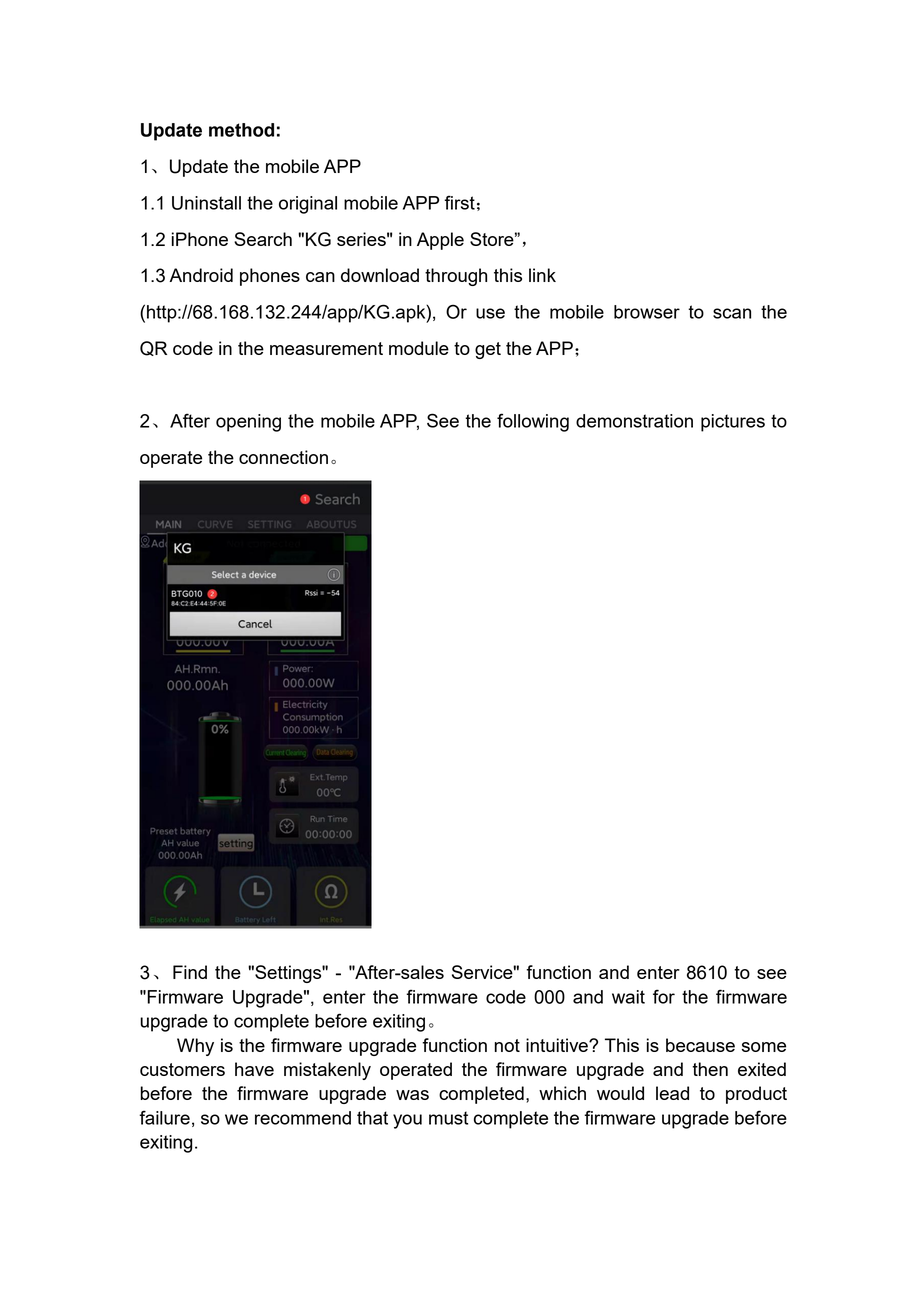  What do you see at coordinates (195, 1047) in the screenshot?
I see `Why` at bounding box center [195, 1047].
